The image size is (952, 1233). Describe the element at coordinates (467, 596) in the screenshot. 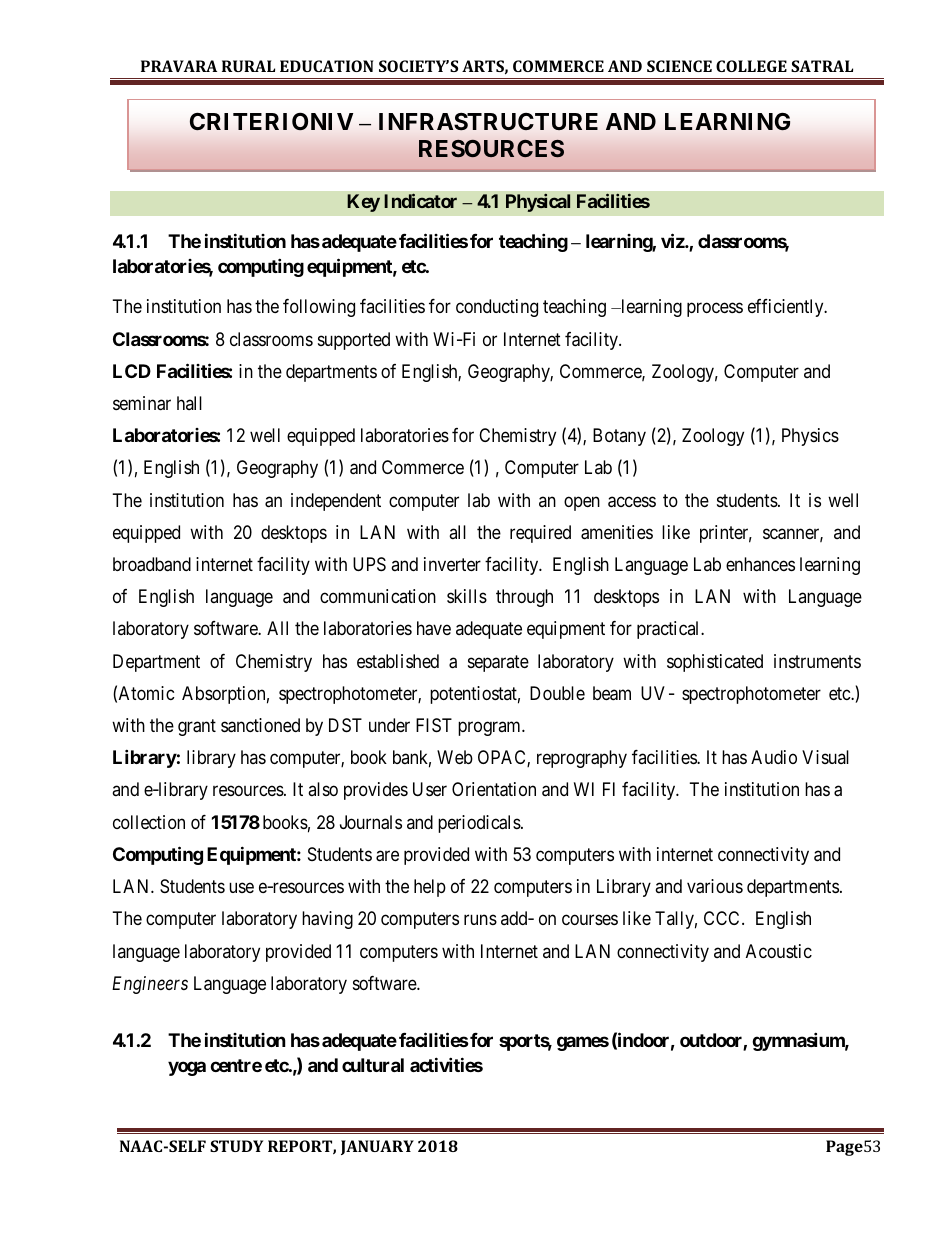

I see `skills` at that location.
